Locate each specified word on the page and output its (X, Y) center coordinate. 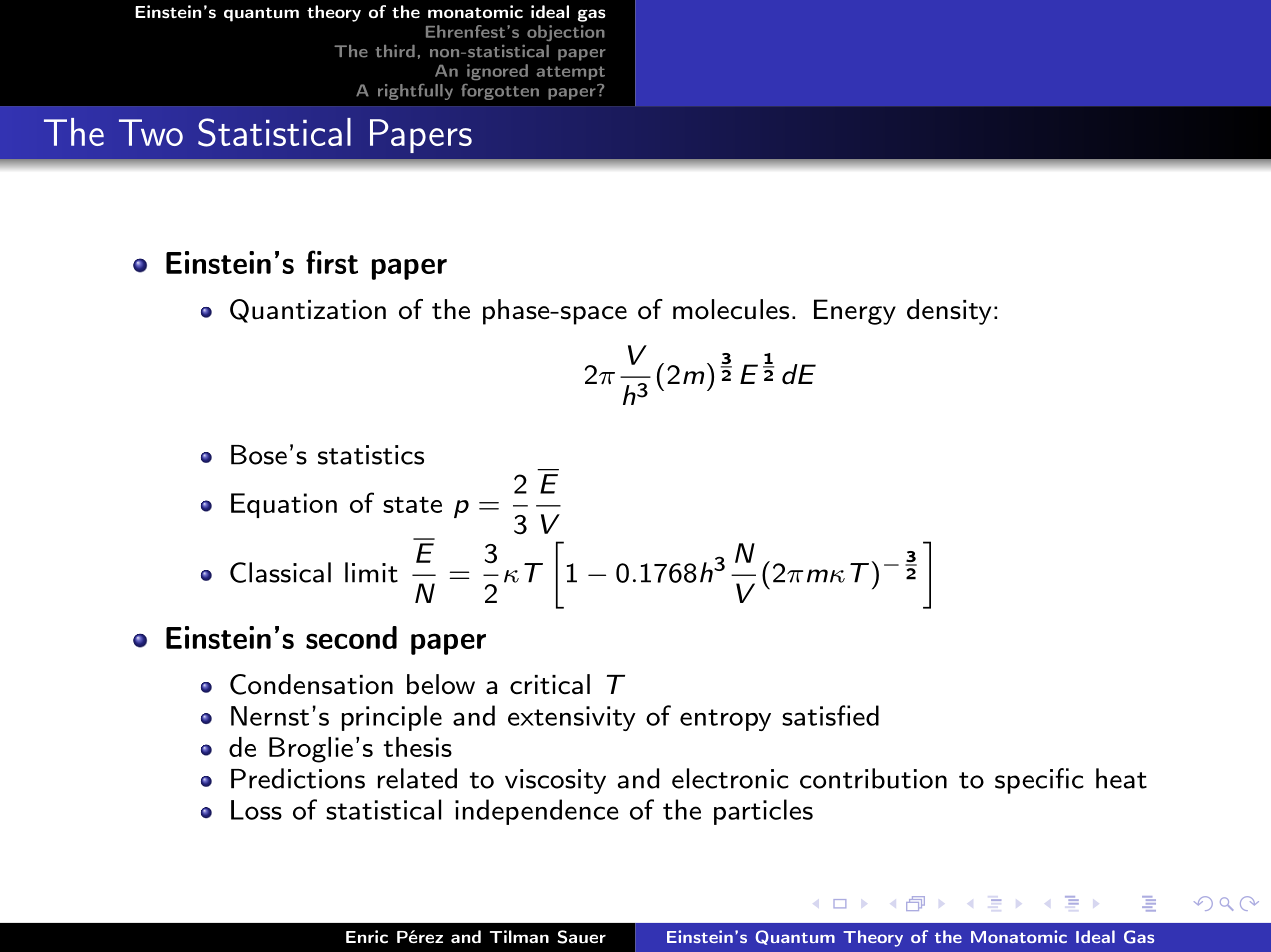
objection (566, 33)
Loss (256, 810)
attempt (571, 73)
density (949, 312)
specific (1039, 781)
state (412, 505)
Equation (284, 505)
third (395, 51)
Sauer (581, 937)
